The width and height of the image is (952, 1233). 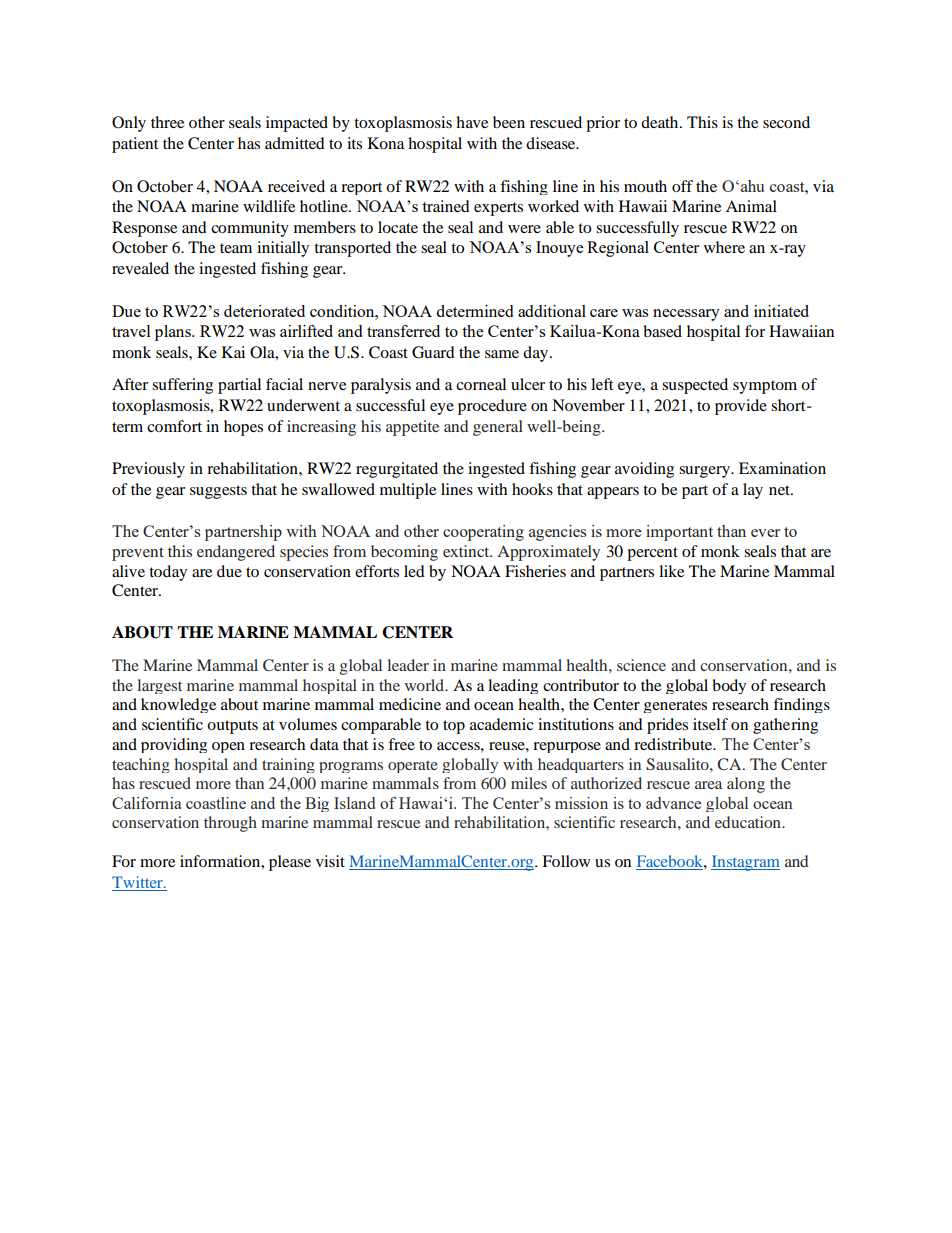 I want to click on suggests, so click(x=218, y=492).
